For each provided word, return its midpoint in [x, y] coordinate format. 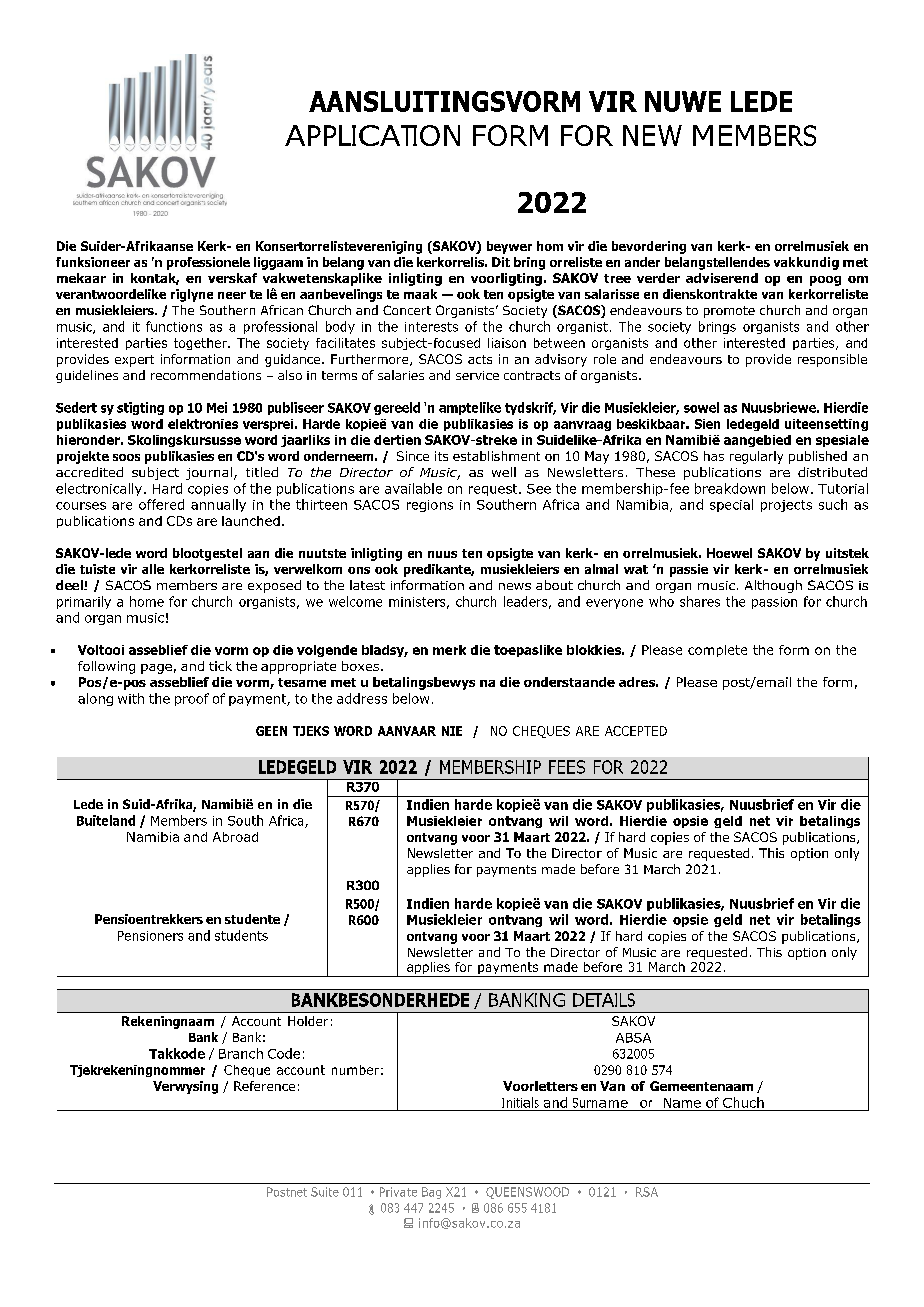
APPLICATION [372, 135]
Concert [407, 310]
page [156, 669]
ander [642, 262]
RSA [647, 1192]
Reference [264, 1086]
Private [398, 1192]
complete [717, 651]
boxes [362, 666]
